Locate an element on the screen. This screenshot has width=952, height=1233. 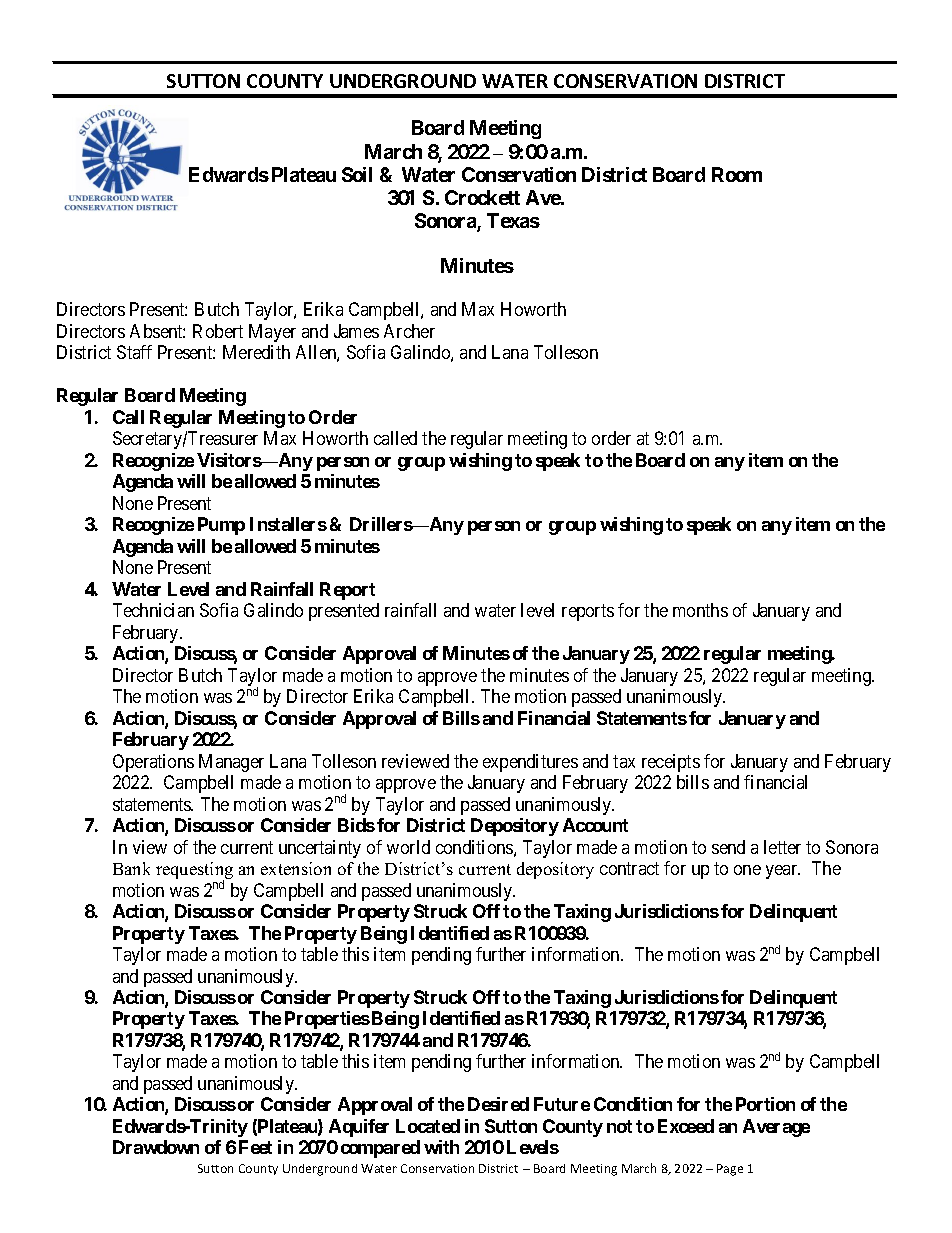
Feet is located at coordinates (255, 1147).
